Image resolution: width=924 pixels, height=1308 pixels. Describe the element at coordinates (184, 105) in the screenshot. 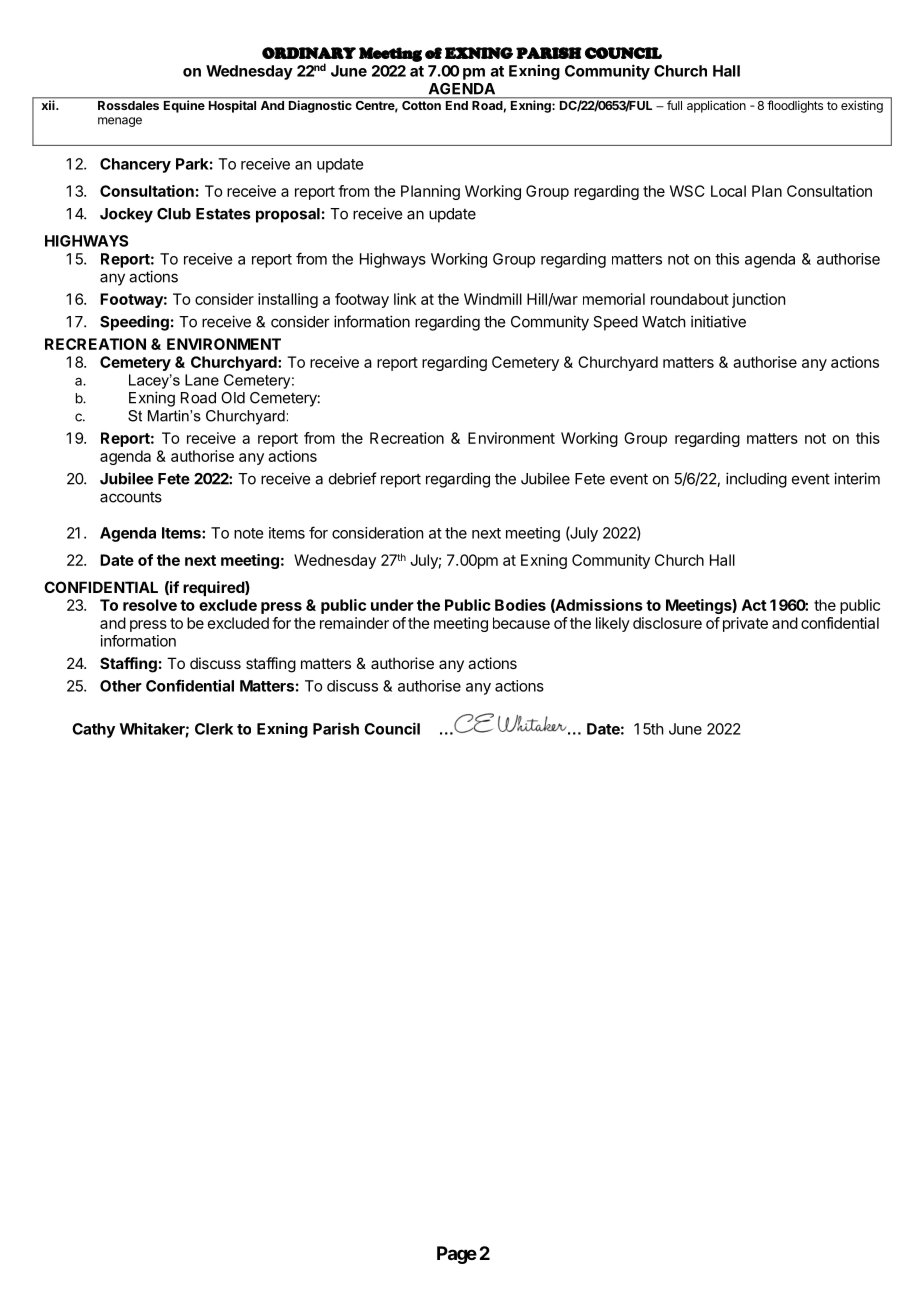

I see `Equine` at that location.
